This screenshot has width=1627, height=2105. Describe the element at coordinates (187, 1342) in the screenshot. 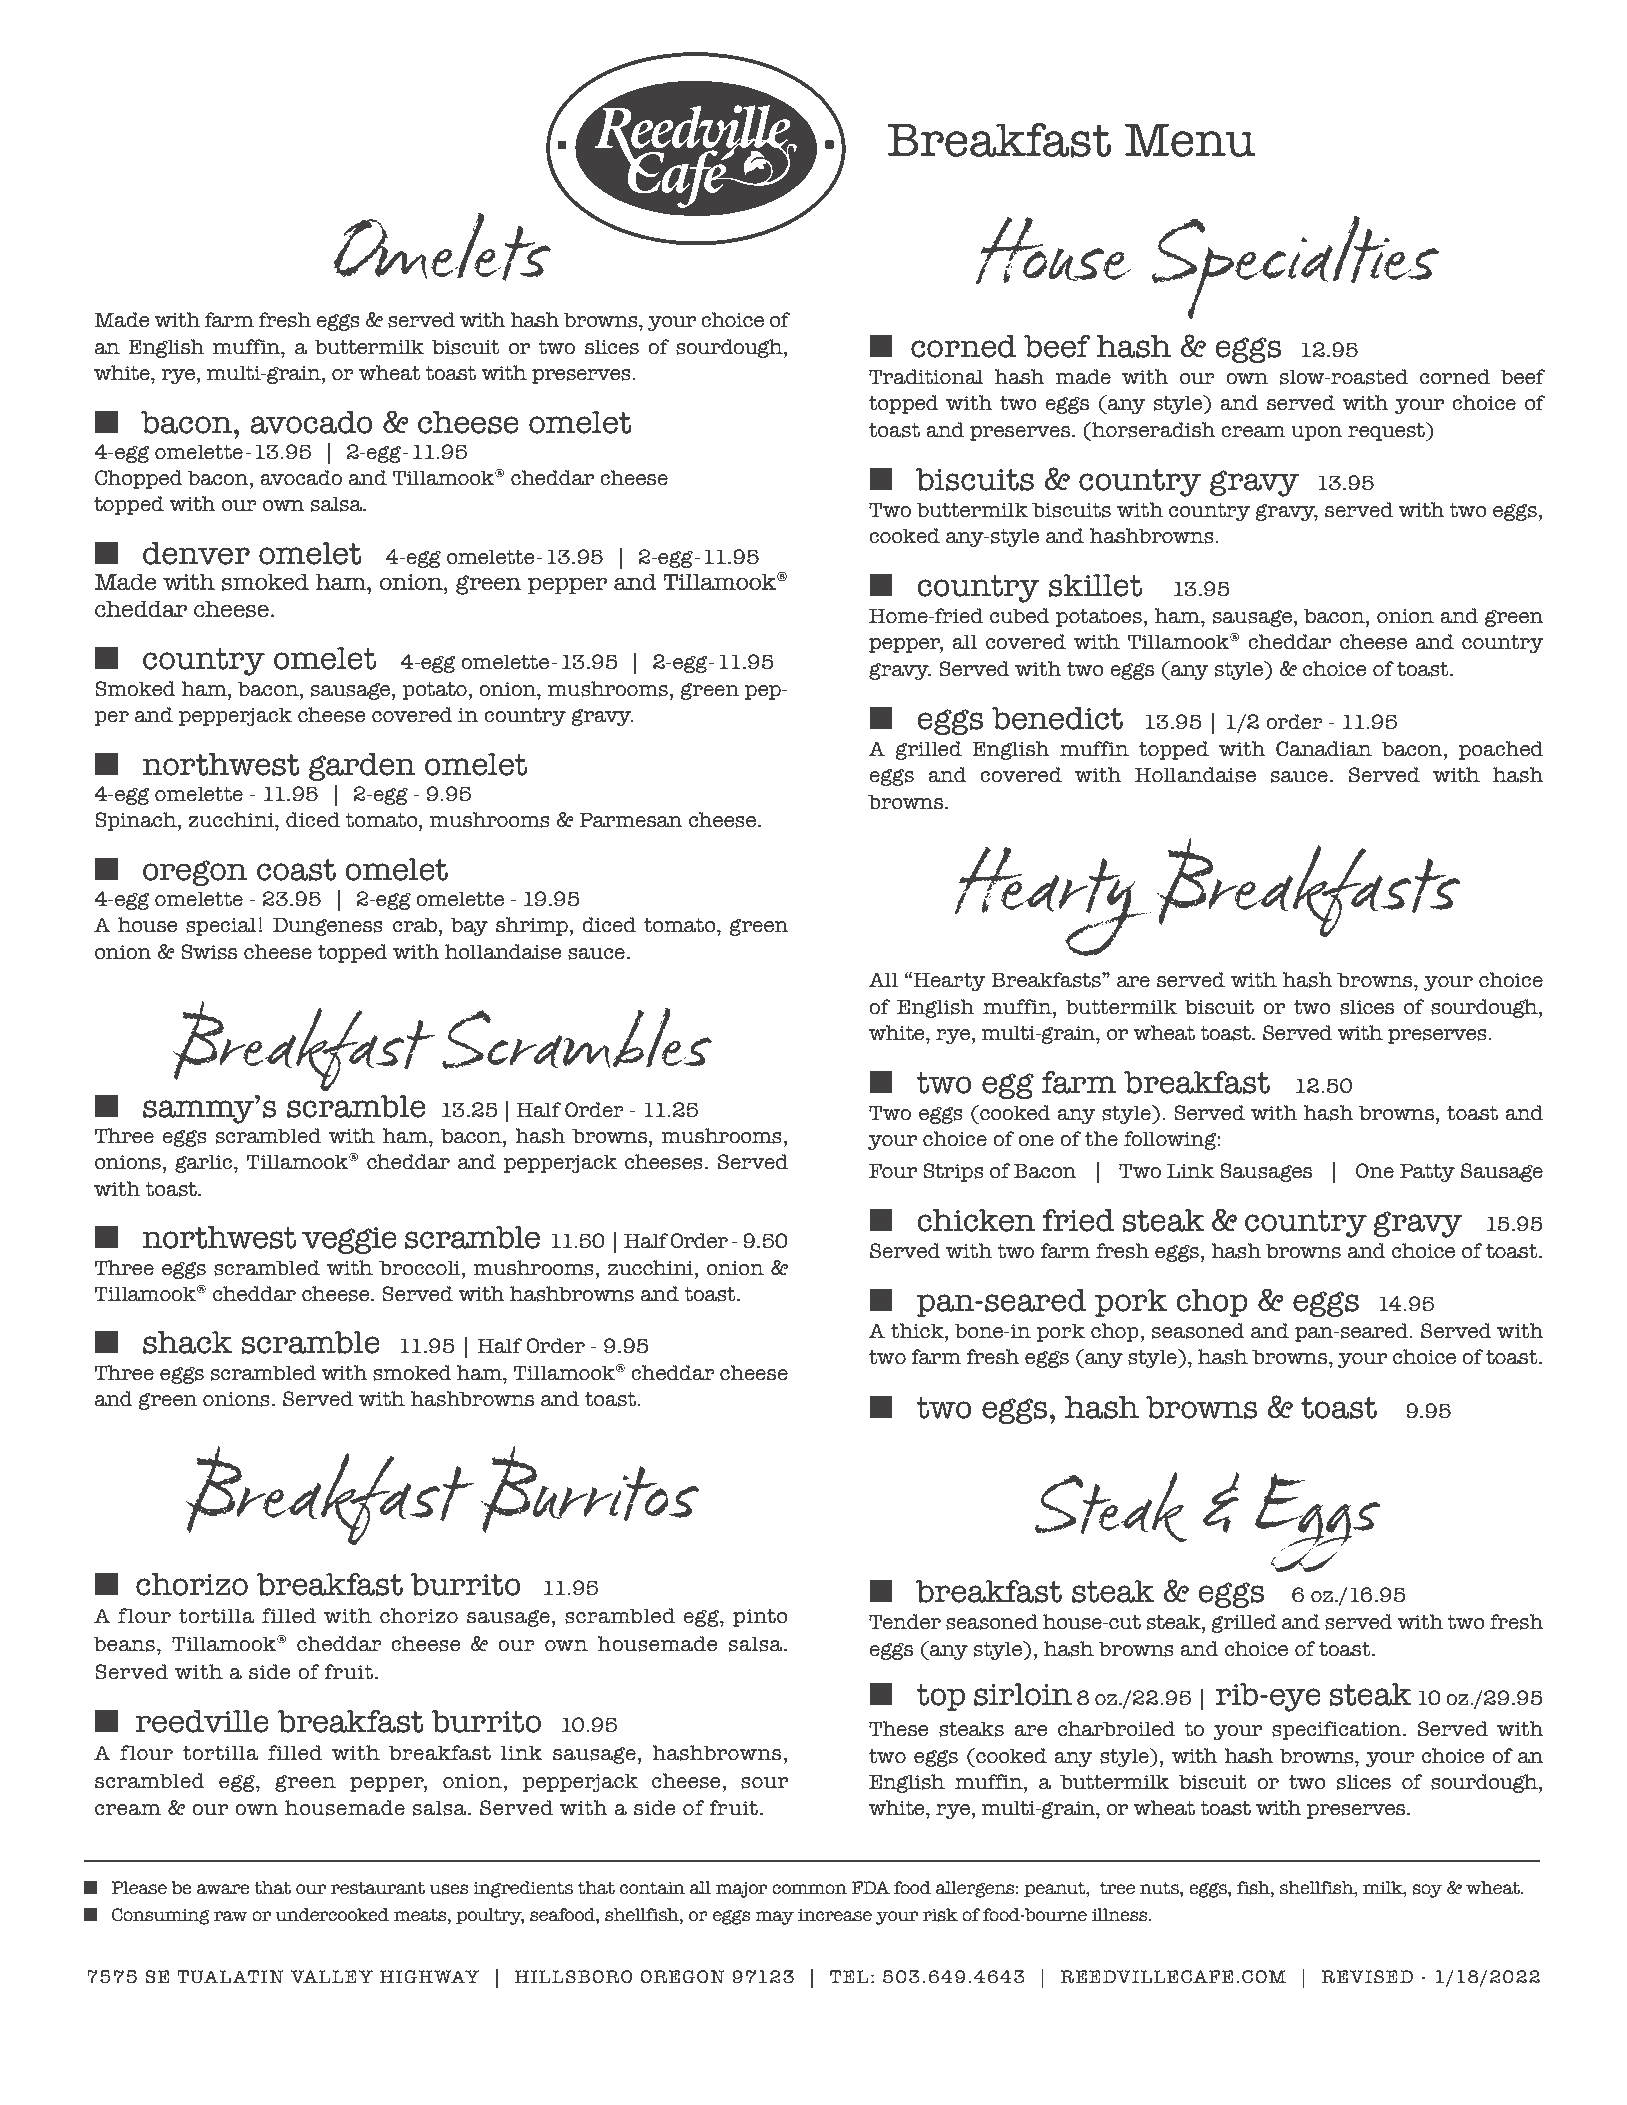

I see `shack` at that location.
